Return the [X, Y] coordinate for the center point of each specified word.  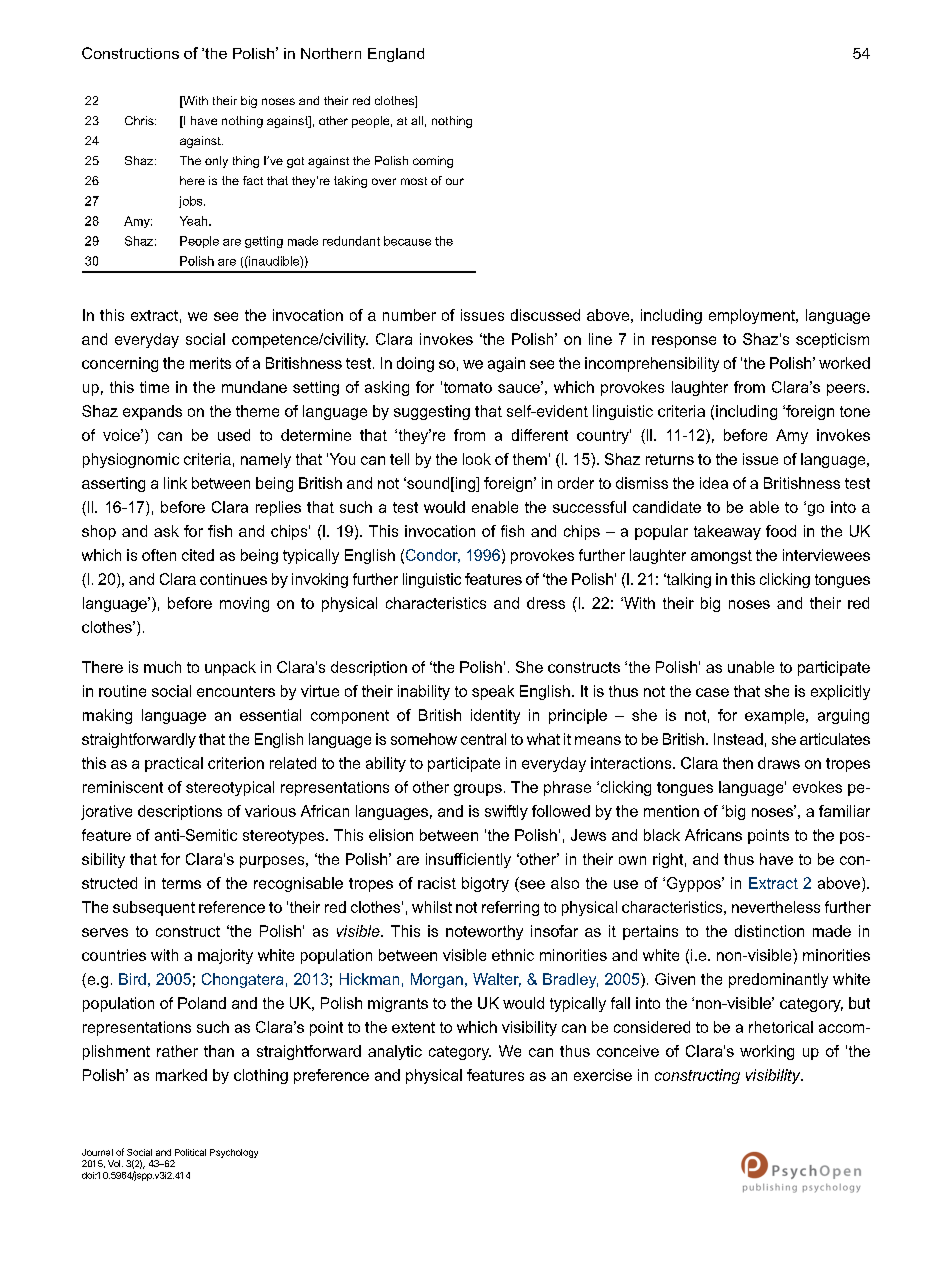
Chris [140, 120]
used [234, 435]
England [396, 55]
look [477, 459]
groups [478, 790]
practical [174, 764]
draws [779, 763]
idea [714, 483]
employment [753, 316]
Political [190, 1152]
